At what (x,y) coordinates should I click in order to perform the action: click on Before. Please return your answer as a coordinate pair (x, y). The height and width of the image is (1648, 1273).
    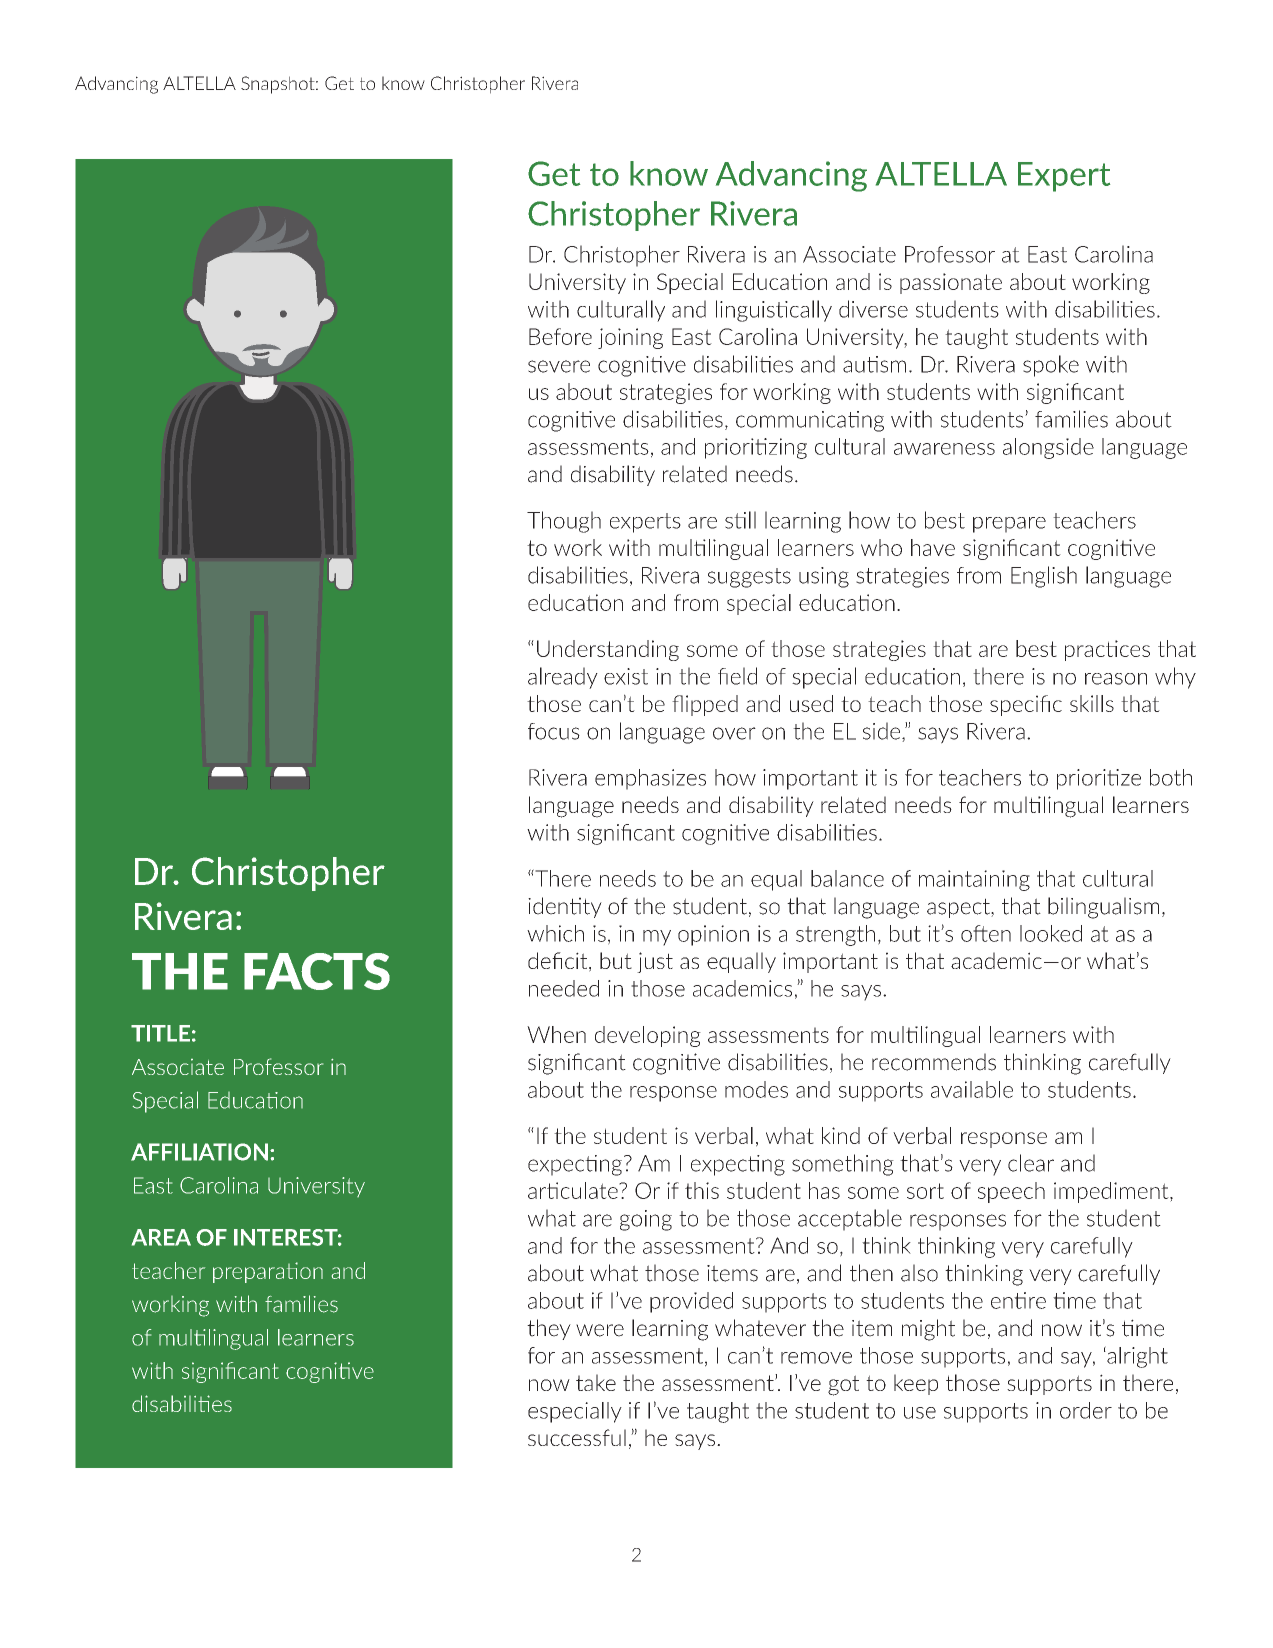
    Looking at the image, I should click on (560, 336).
